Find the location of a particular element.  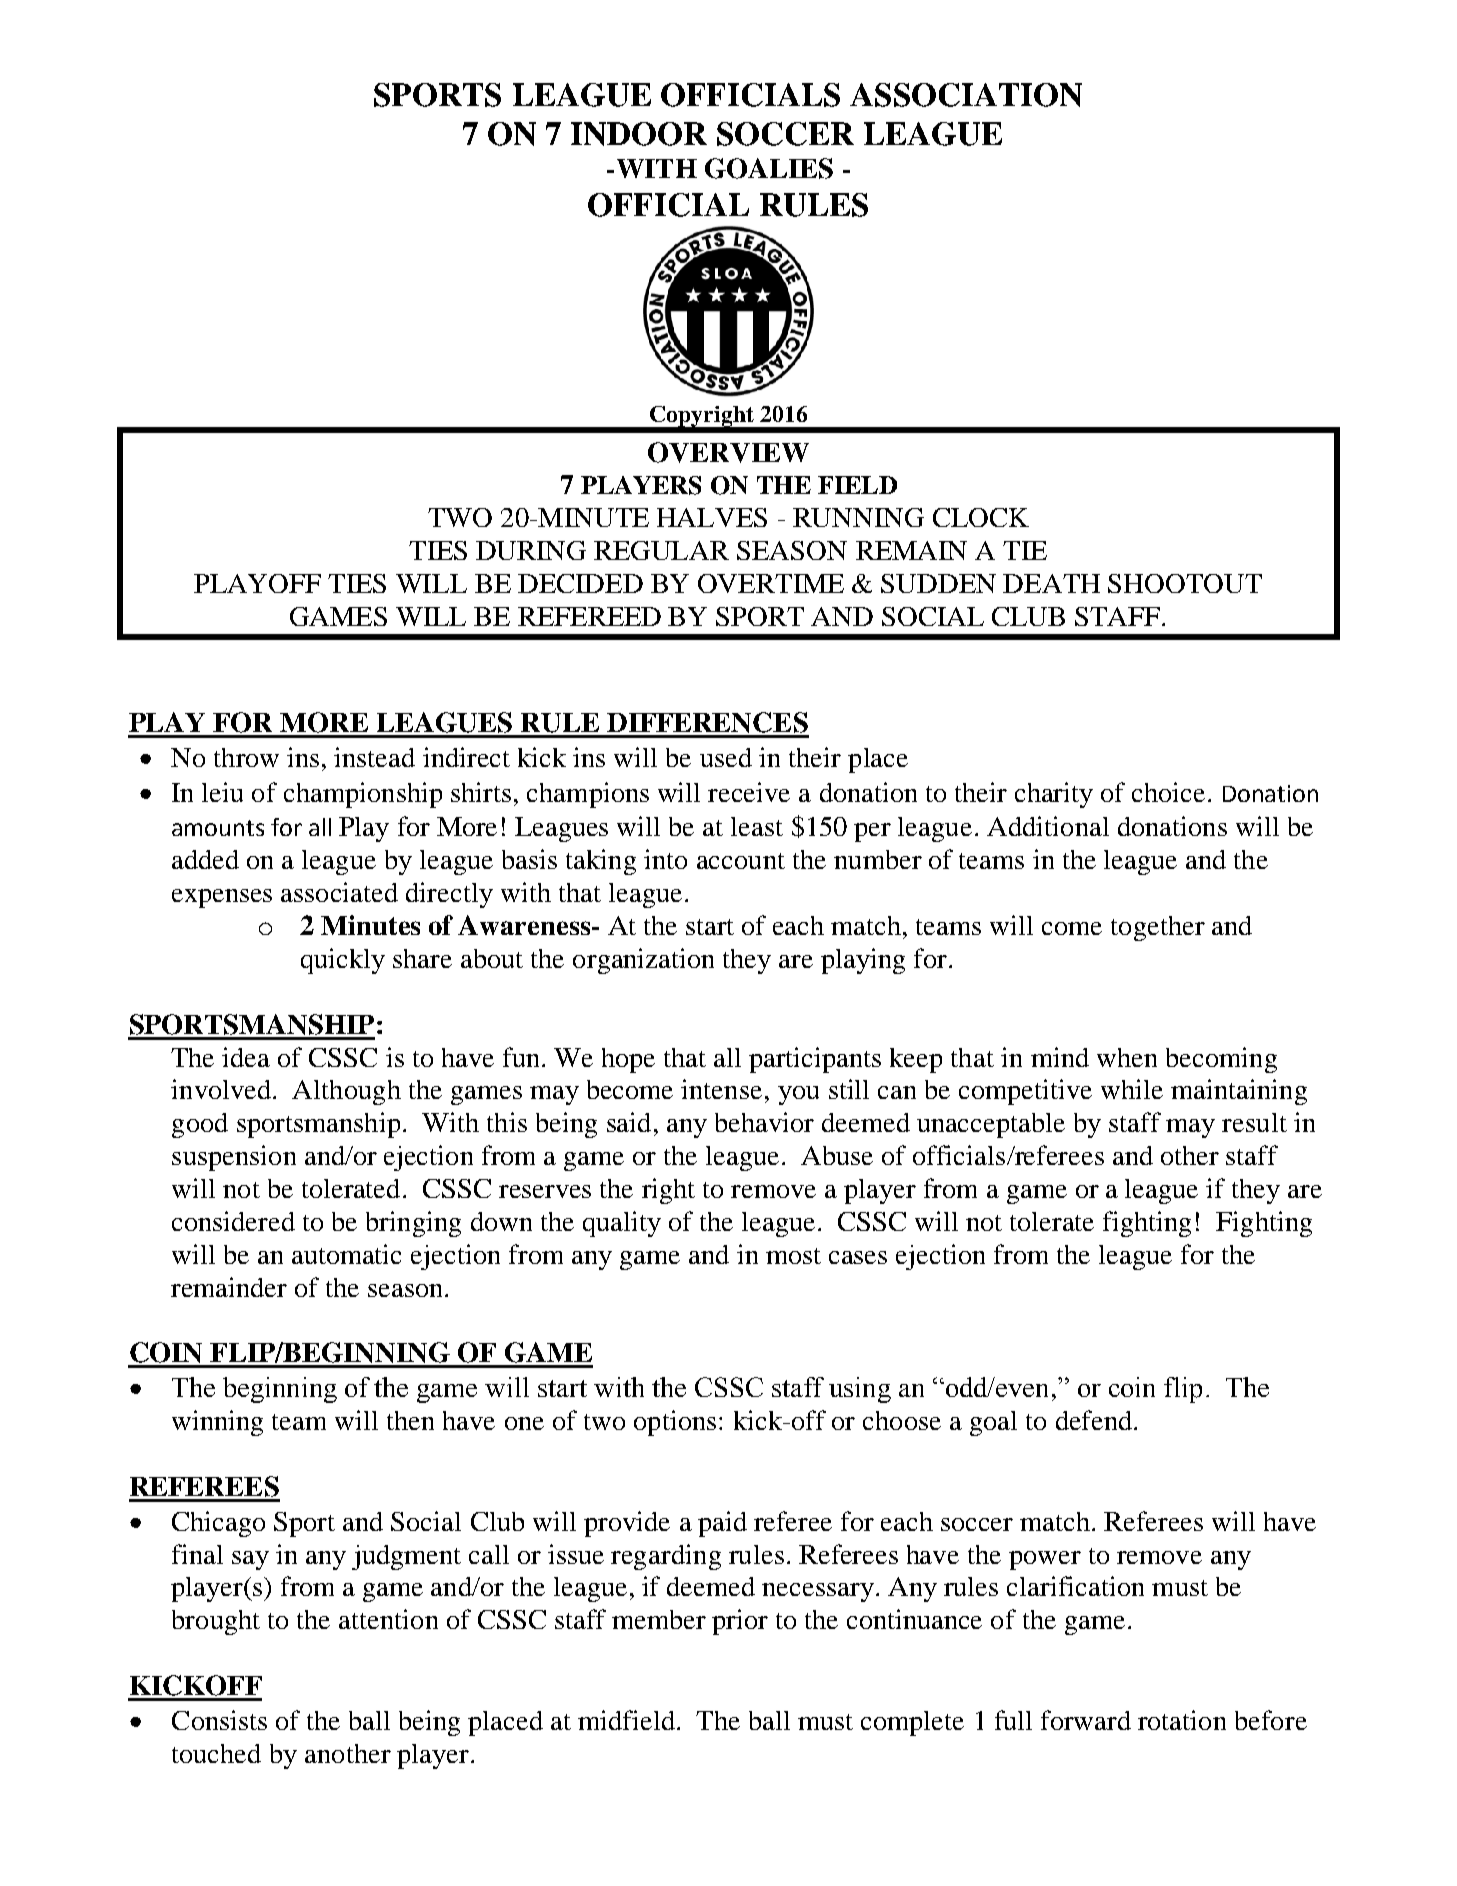

behavior is located at coordinates (764, 1122).
